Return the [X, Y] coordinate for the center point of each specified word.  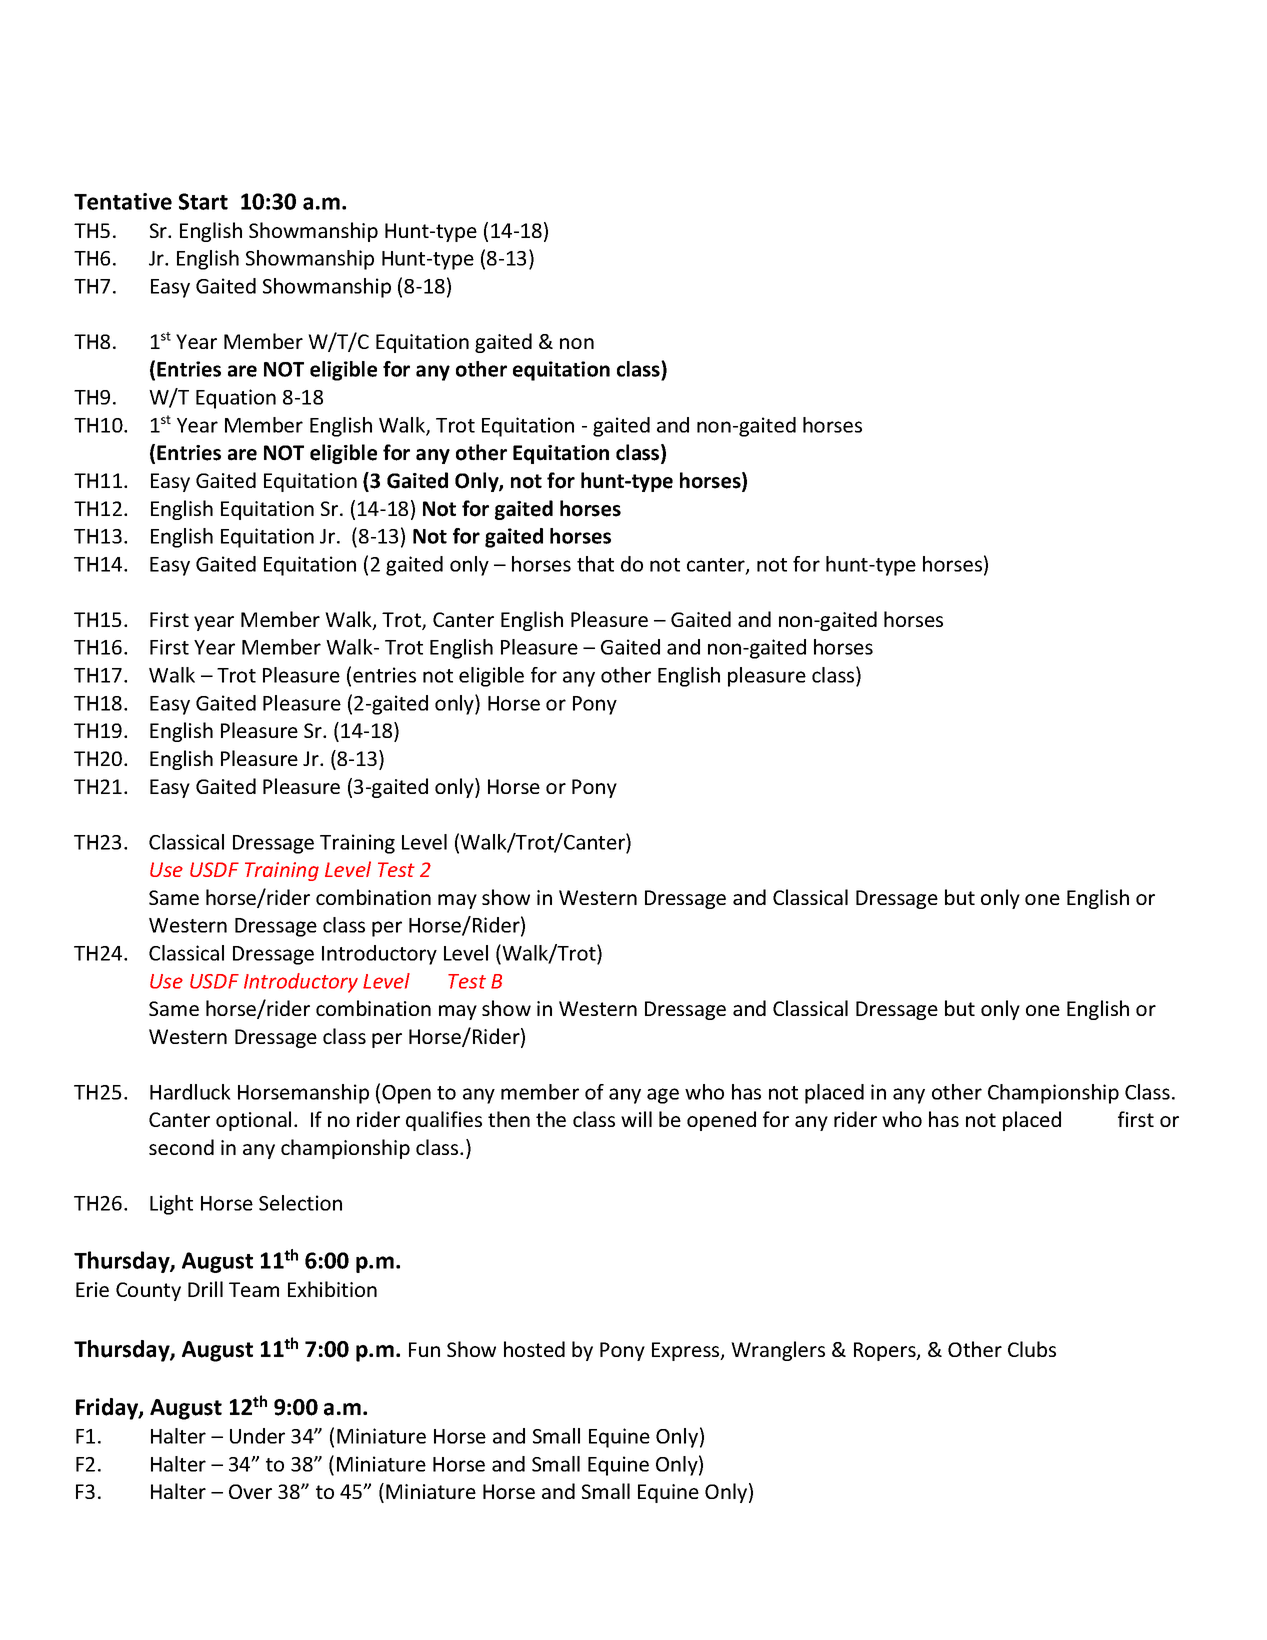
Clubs [1032, 1349]
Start [203, 201]
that [595, 564]
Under [257, 1436]
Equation [236, 399]
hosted [534, 1349]
